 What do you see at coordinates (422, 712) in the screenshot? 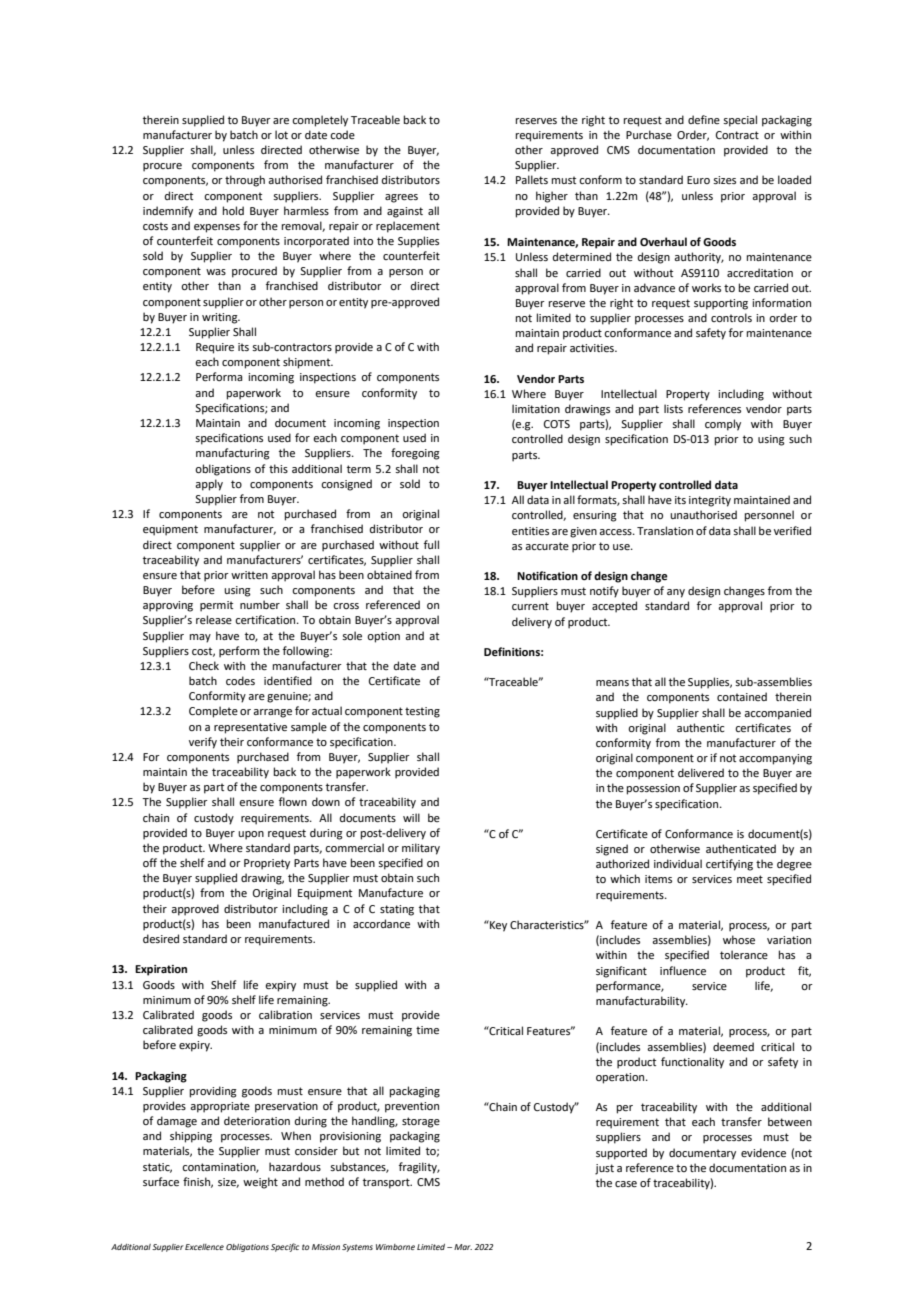
I see `testing` at bounding box center [422, 712].
